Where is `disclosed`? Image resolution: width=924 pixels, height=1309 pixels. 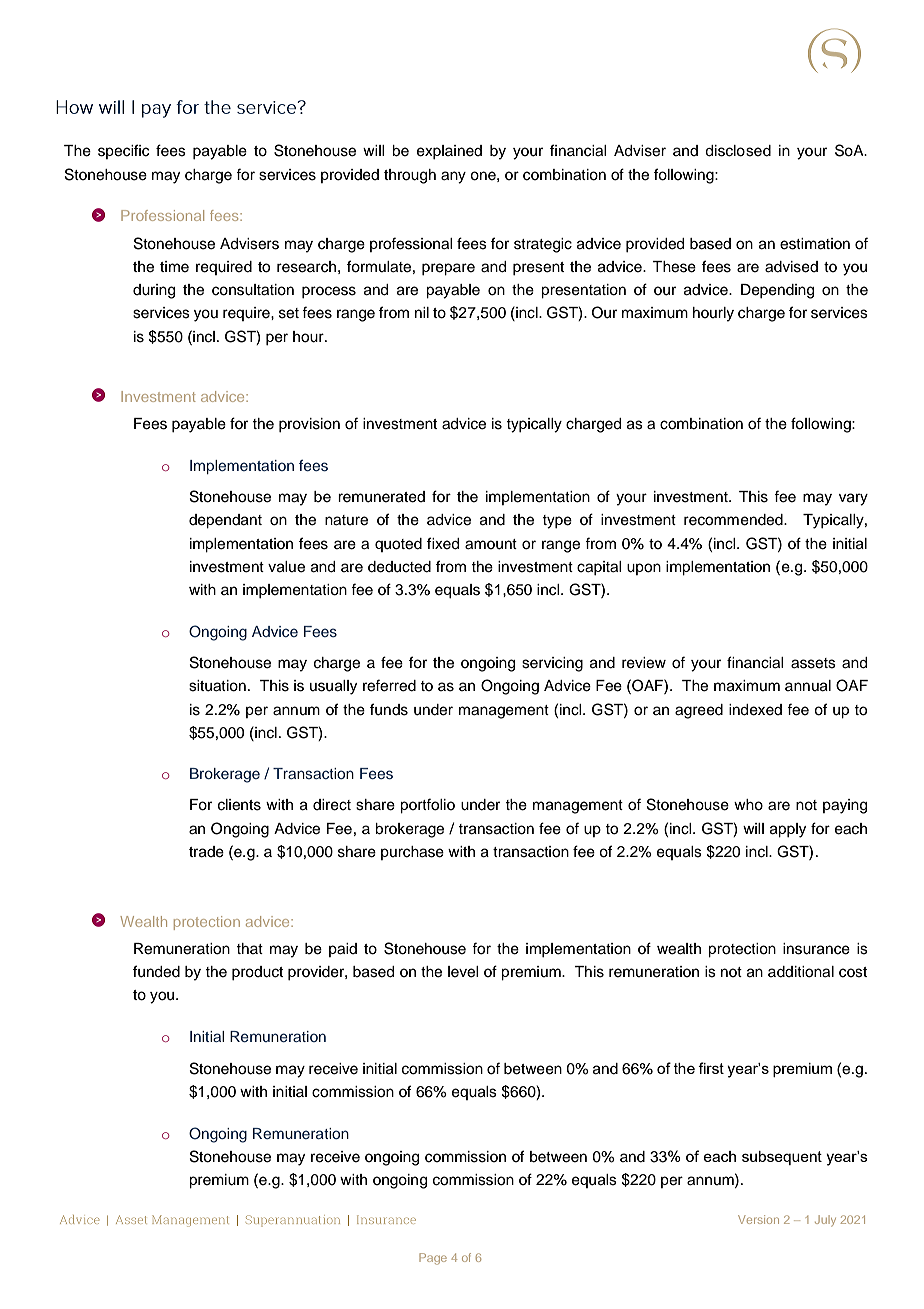
disclosed is located at coordinates (738, 151).
